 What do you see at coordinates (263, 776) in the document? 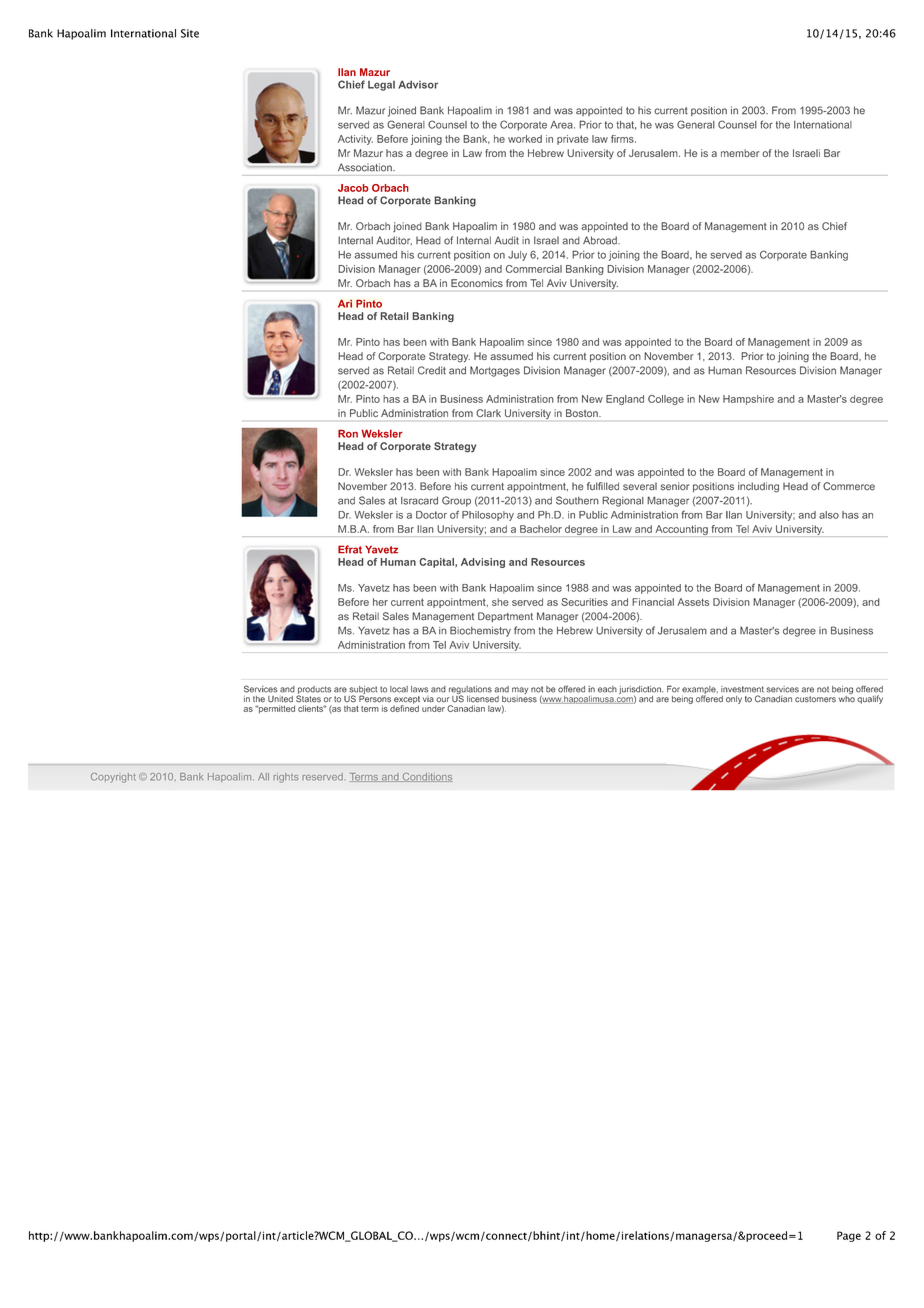
I see `All` at bounding box center [263, 776].
